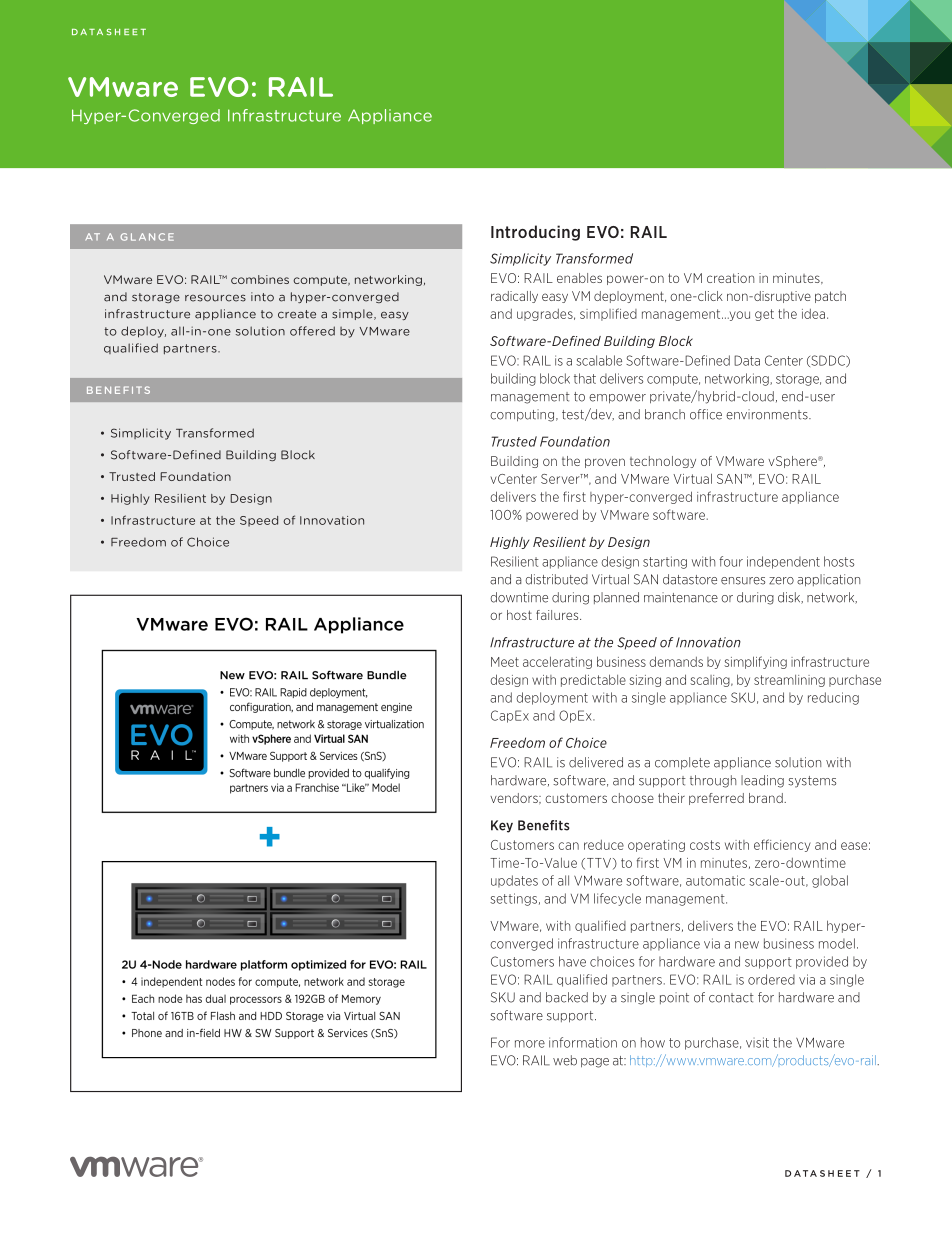  What do you see at coordinates (730, 278) in the screenshot?
I see `creation` at bounding box center [730, 278].
